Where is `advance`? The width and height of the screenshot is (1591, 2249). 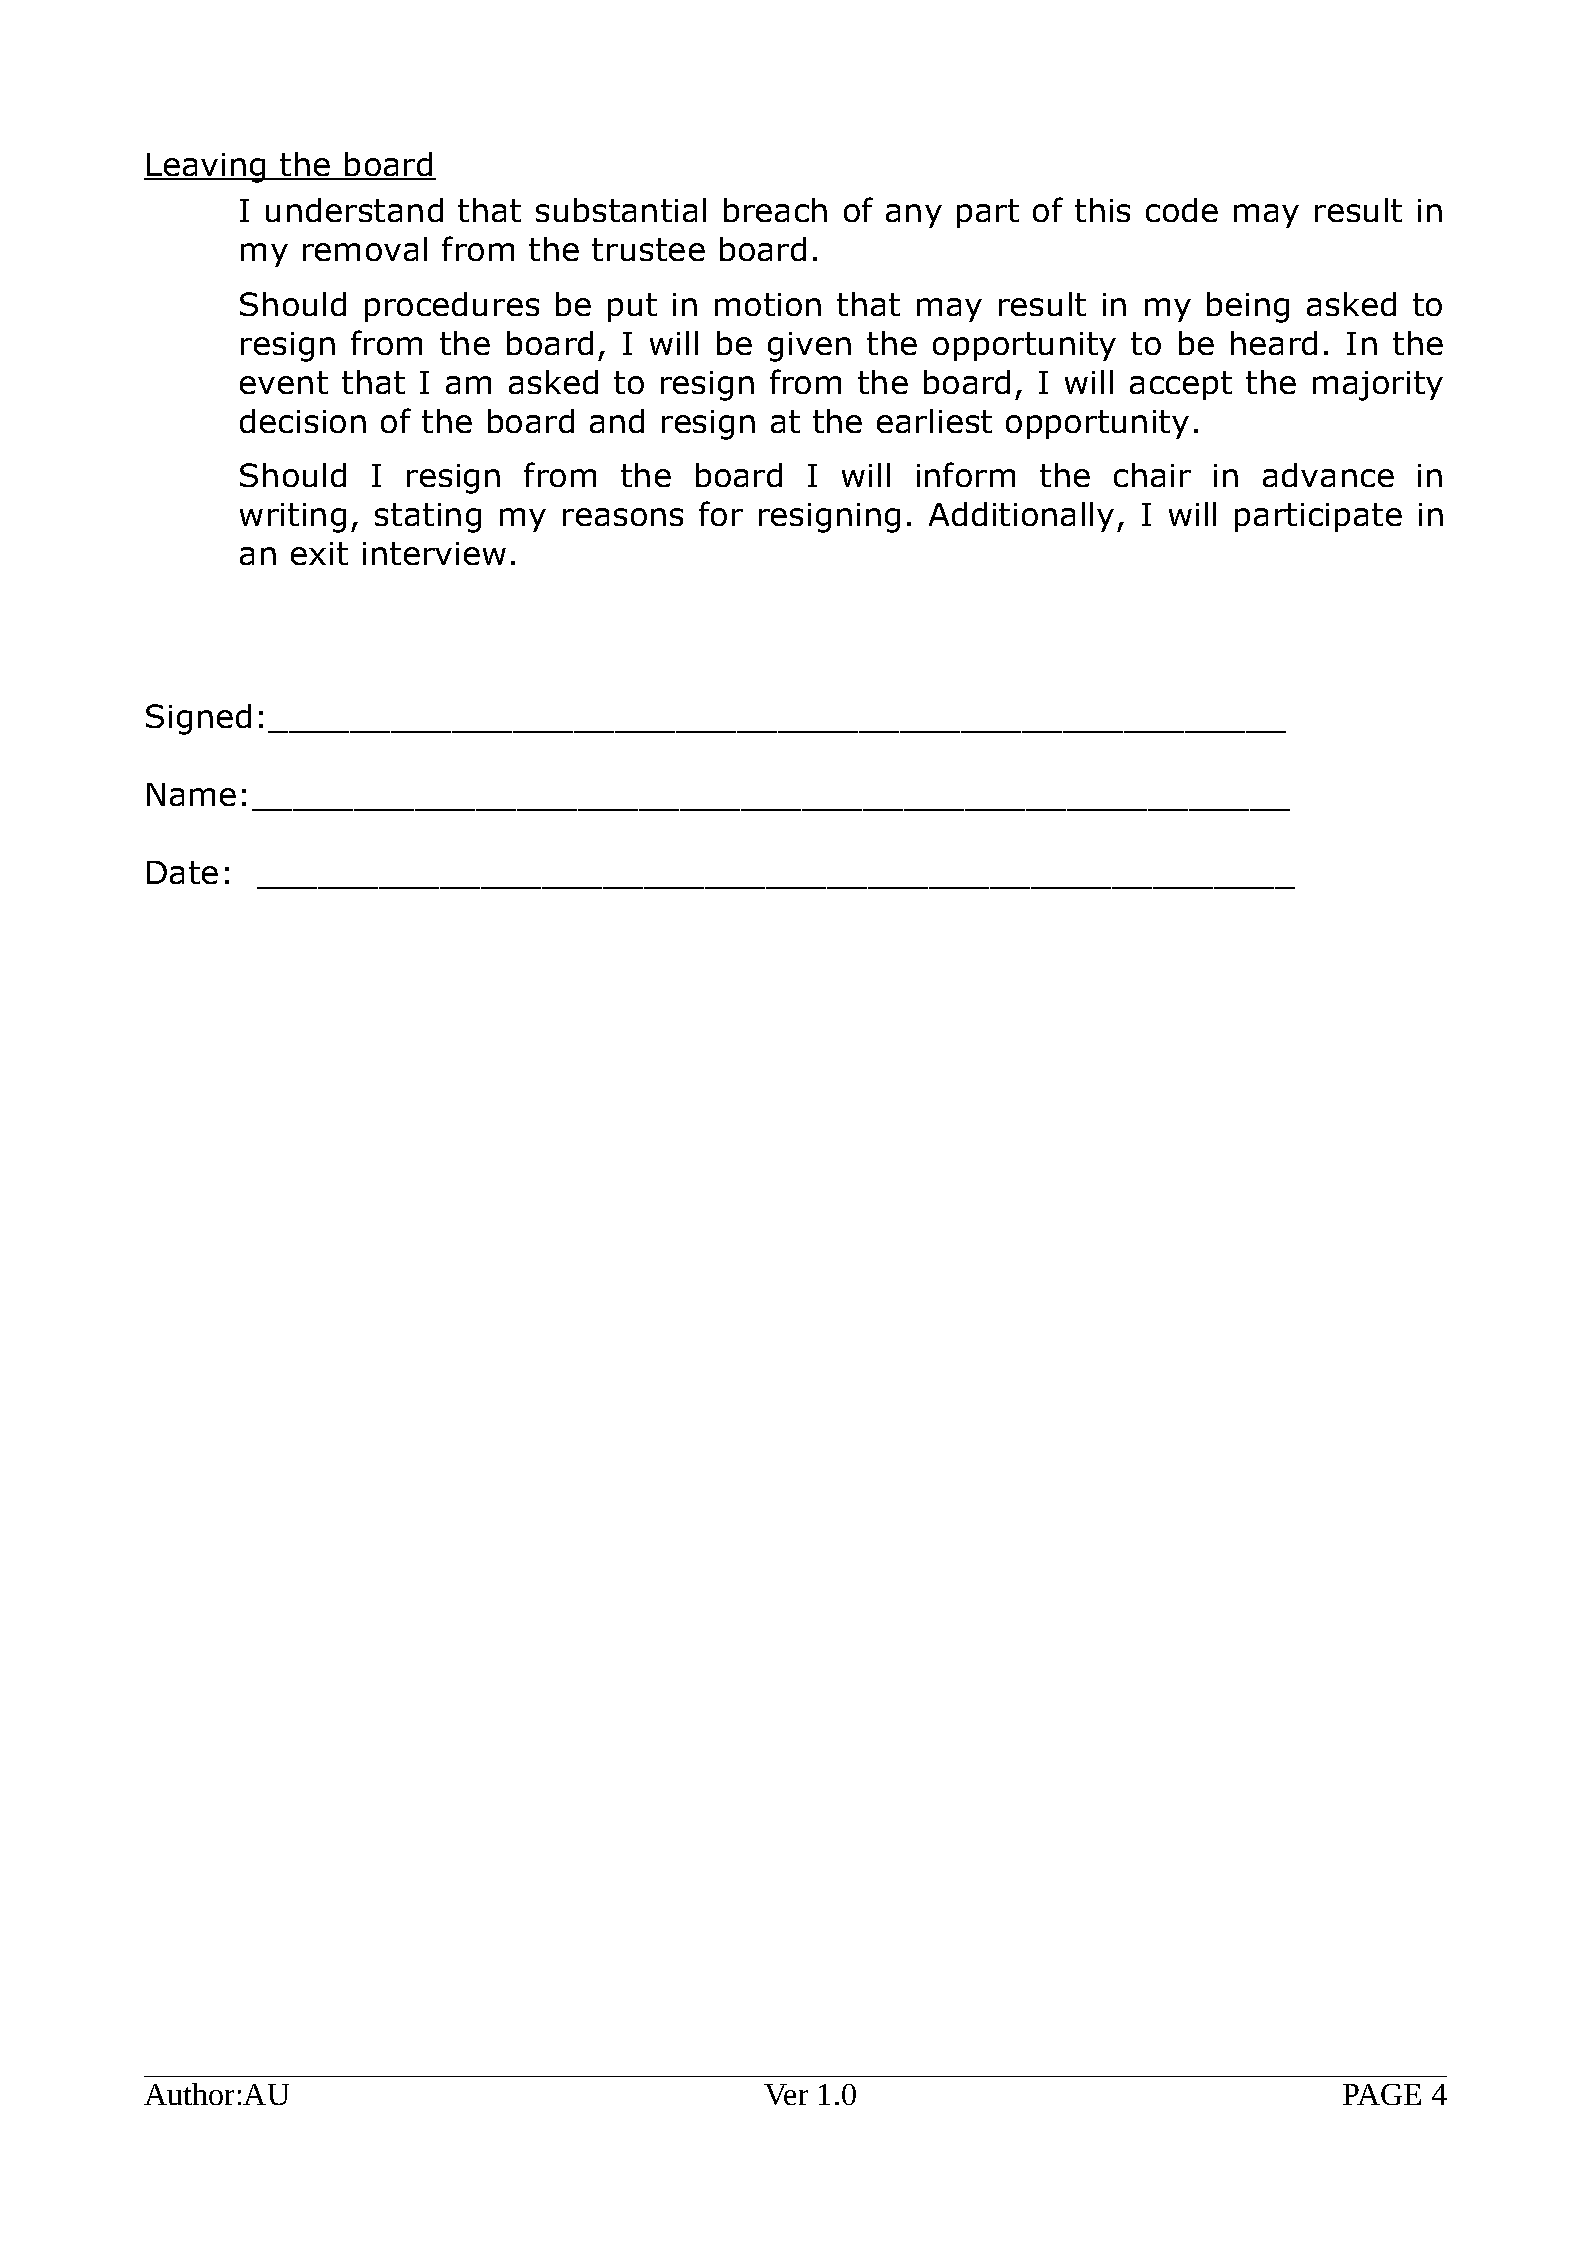 advance is located at coordinates (1328, 475).
